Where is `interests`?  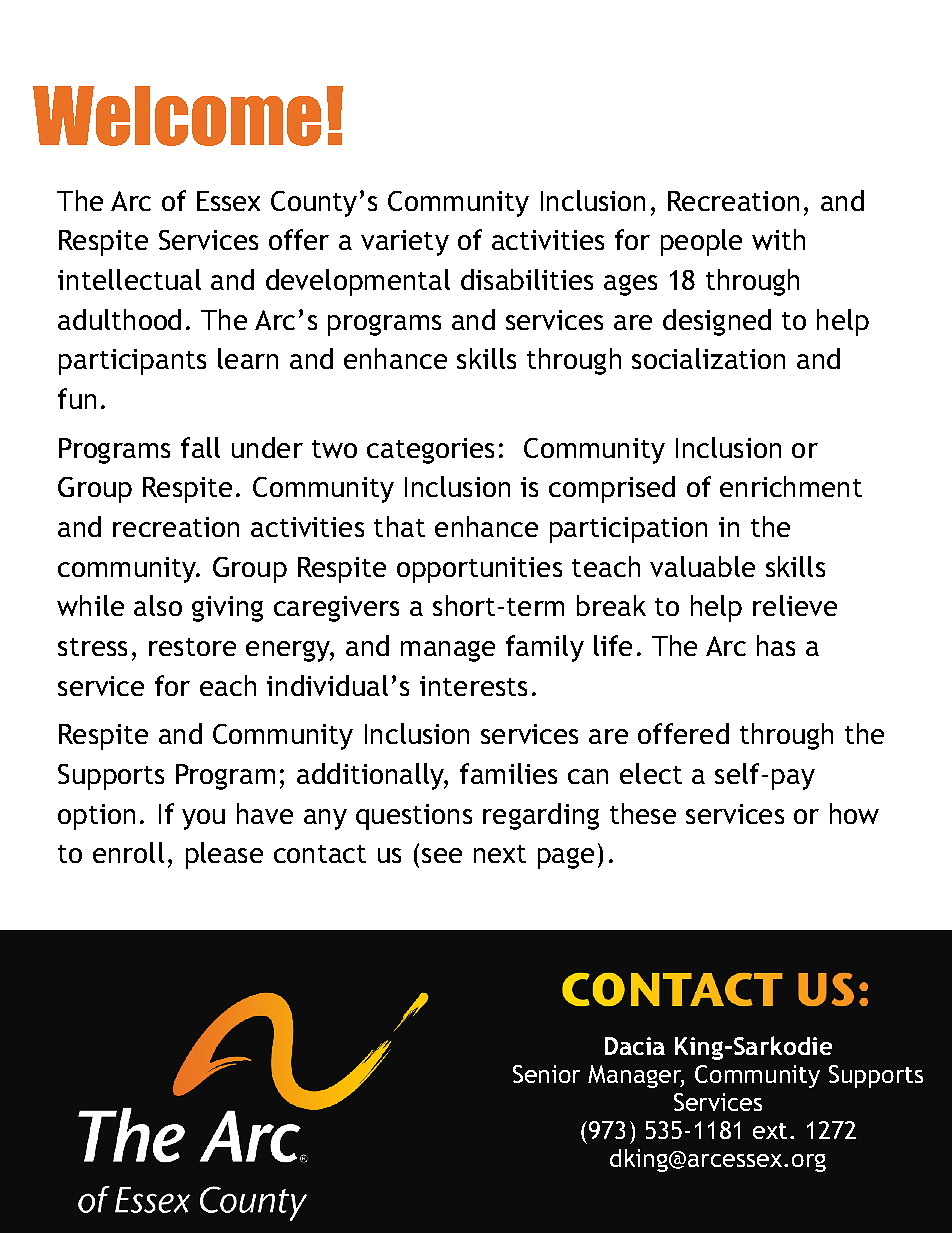 interests is located at coordinates (473, 686).
